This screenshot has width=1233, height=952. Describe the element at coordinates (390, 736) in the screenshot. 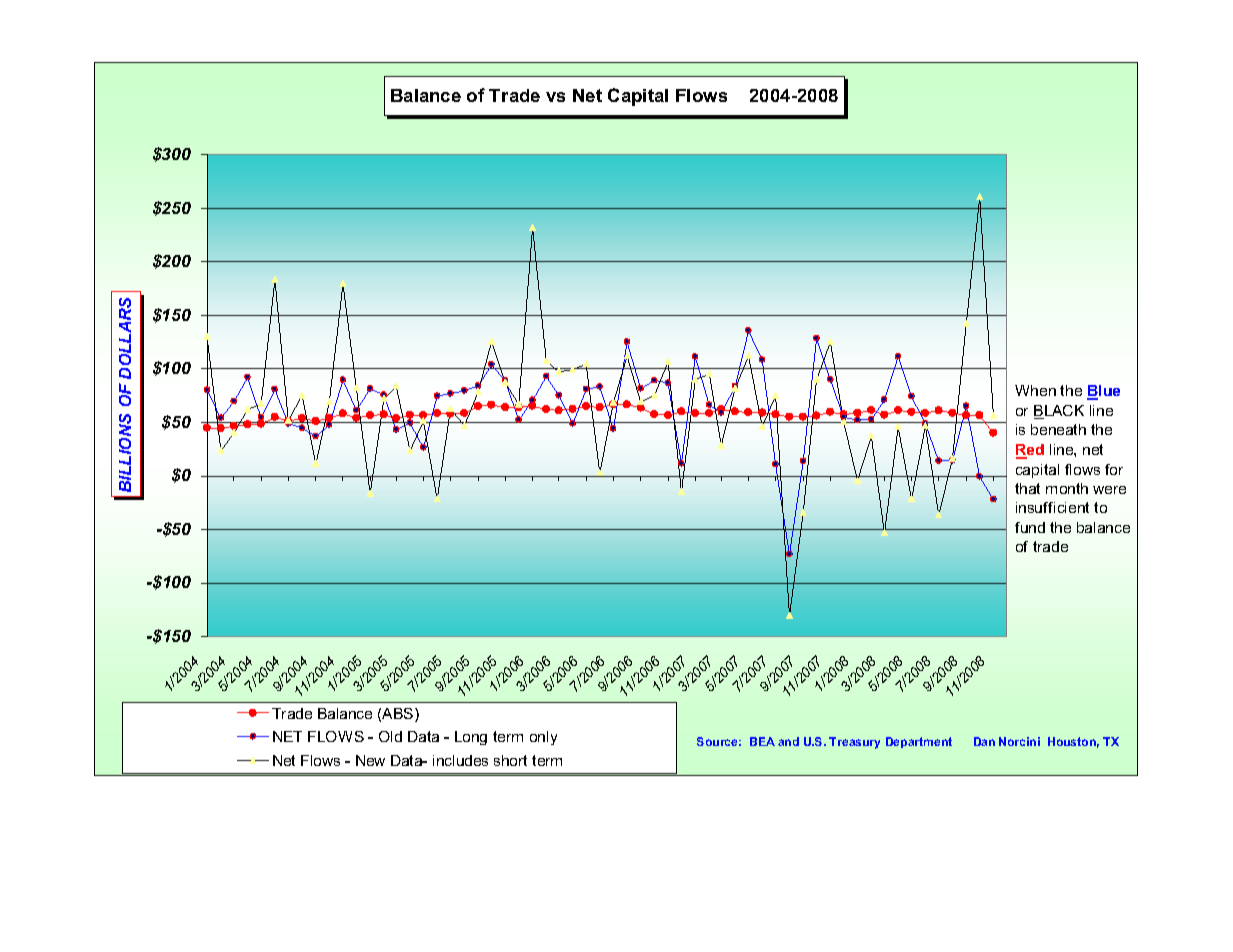

I see `Old` at that location.
